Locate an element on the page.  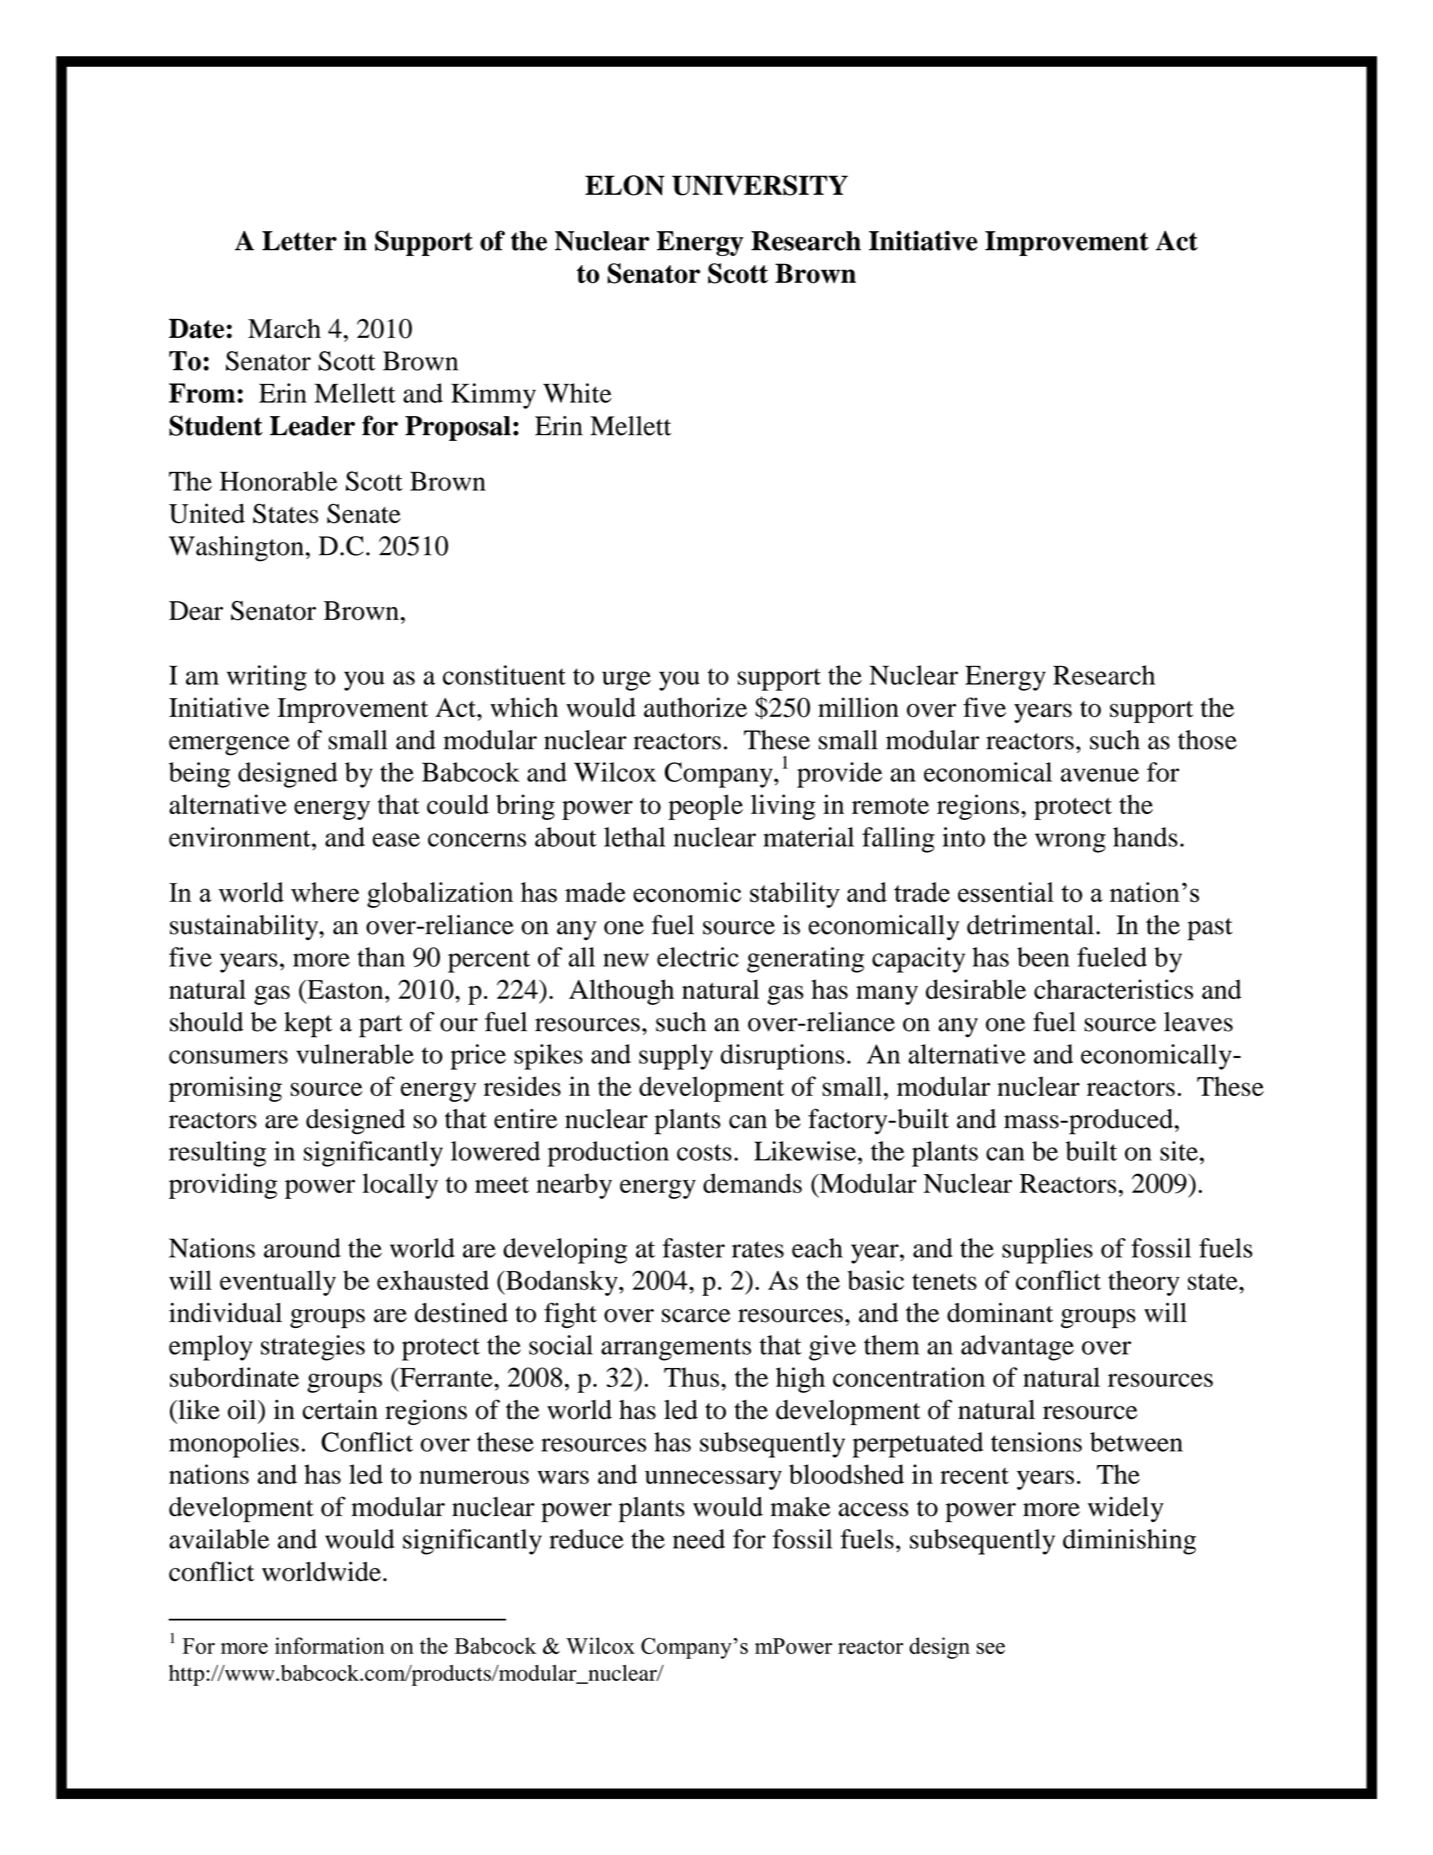
scarce is located at coordinates (696, 1316).
